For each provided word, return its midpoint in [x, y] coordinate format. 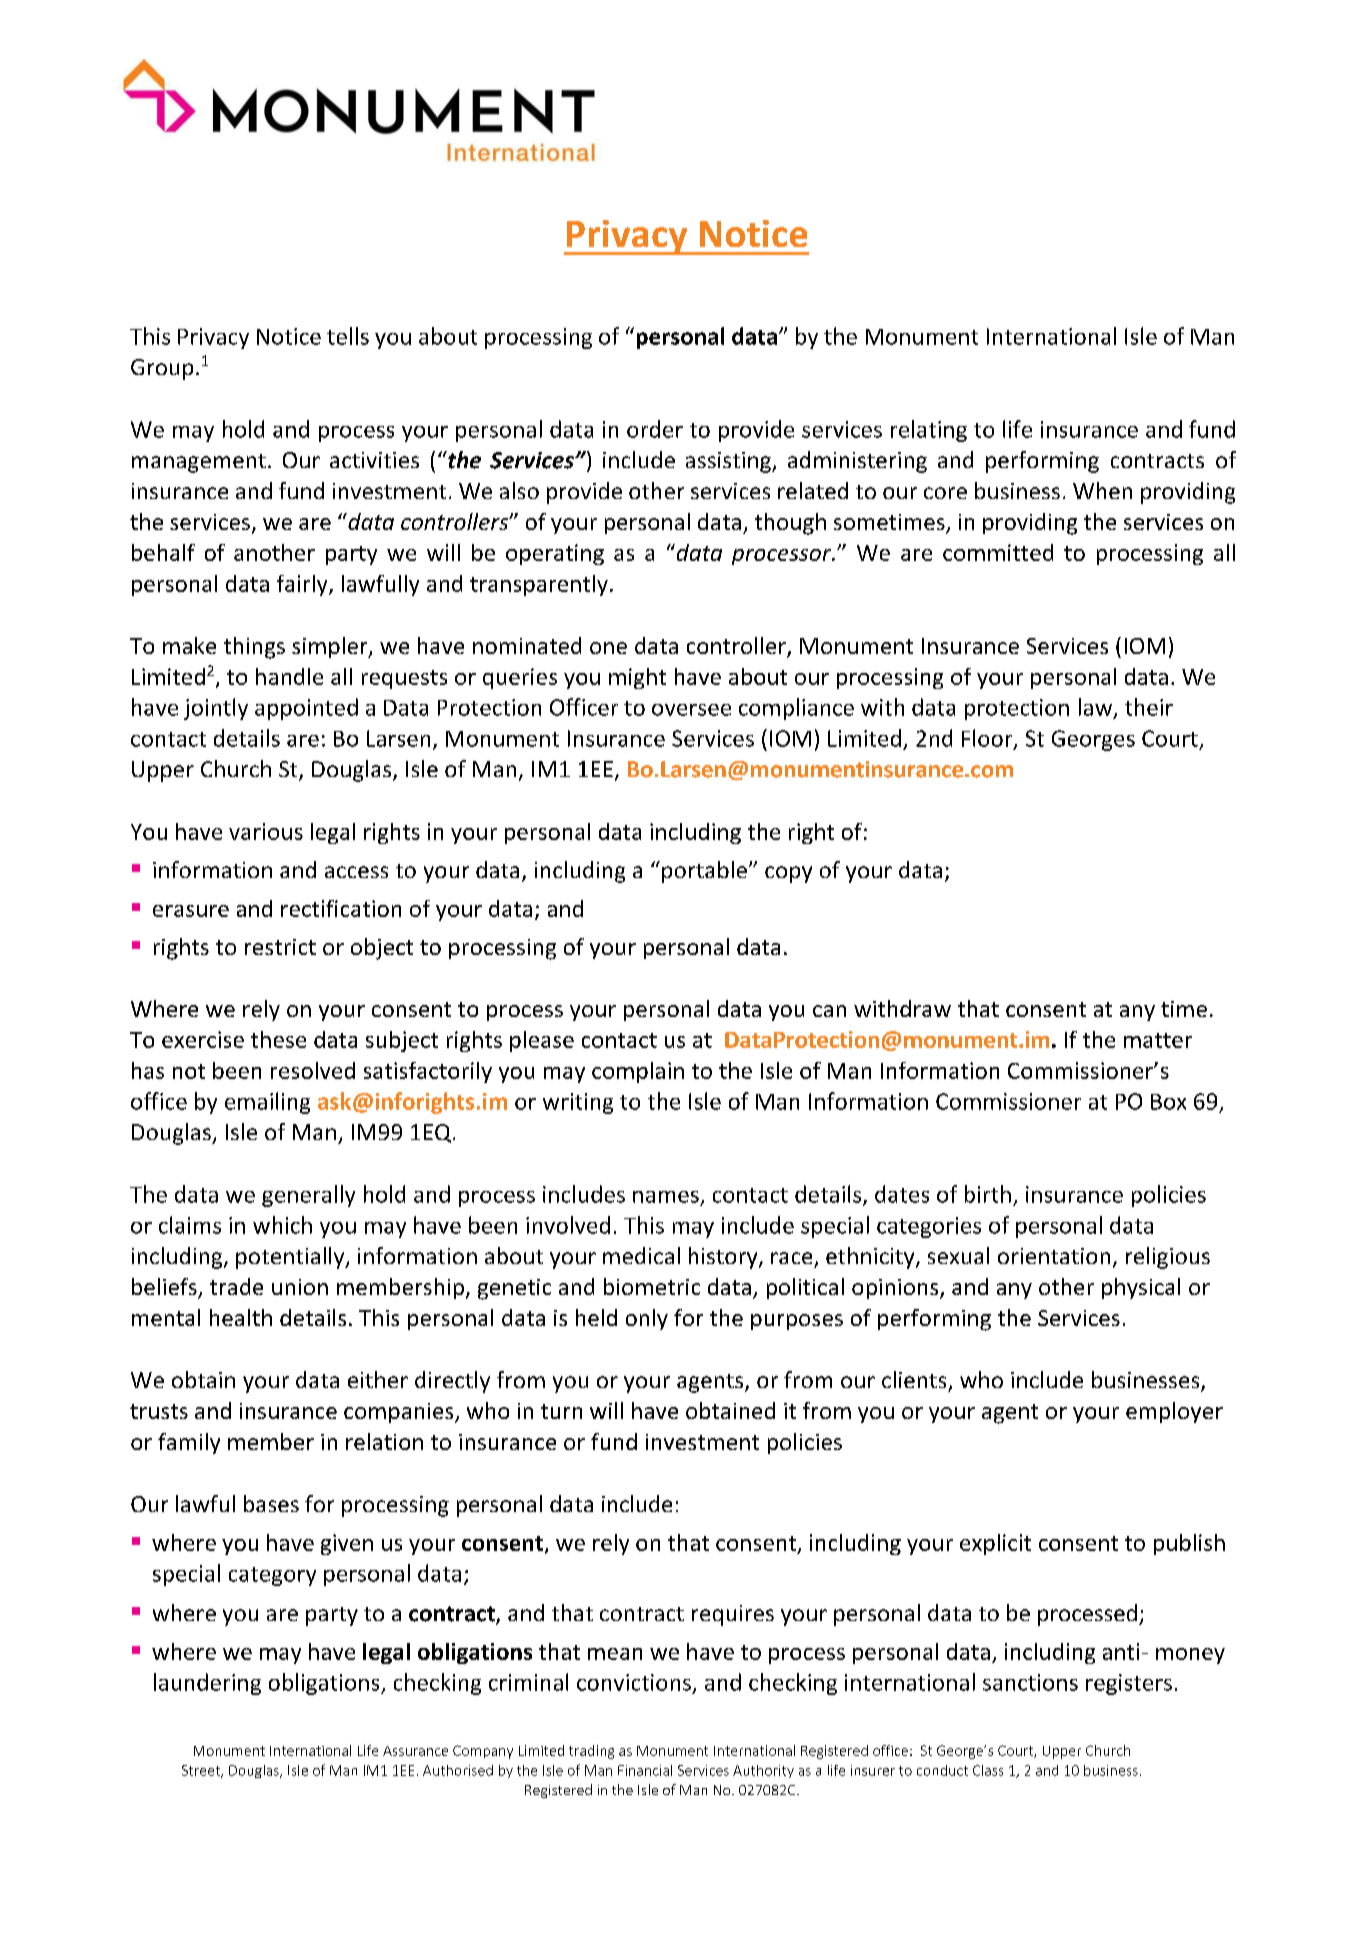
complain [638, 1072]
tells [348, 336]
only [647, 1319]
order [655, 429]
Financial [645, 1770]
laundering [207, 1684]
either [378, 1379]
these [278, 1039]
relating [929, 431]
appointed [306, 709]
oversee [691, 710]
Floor [988, 739]
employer [1174, 1412]
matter [1158, 1040]
